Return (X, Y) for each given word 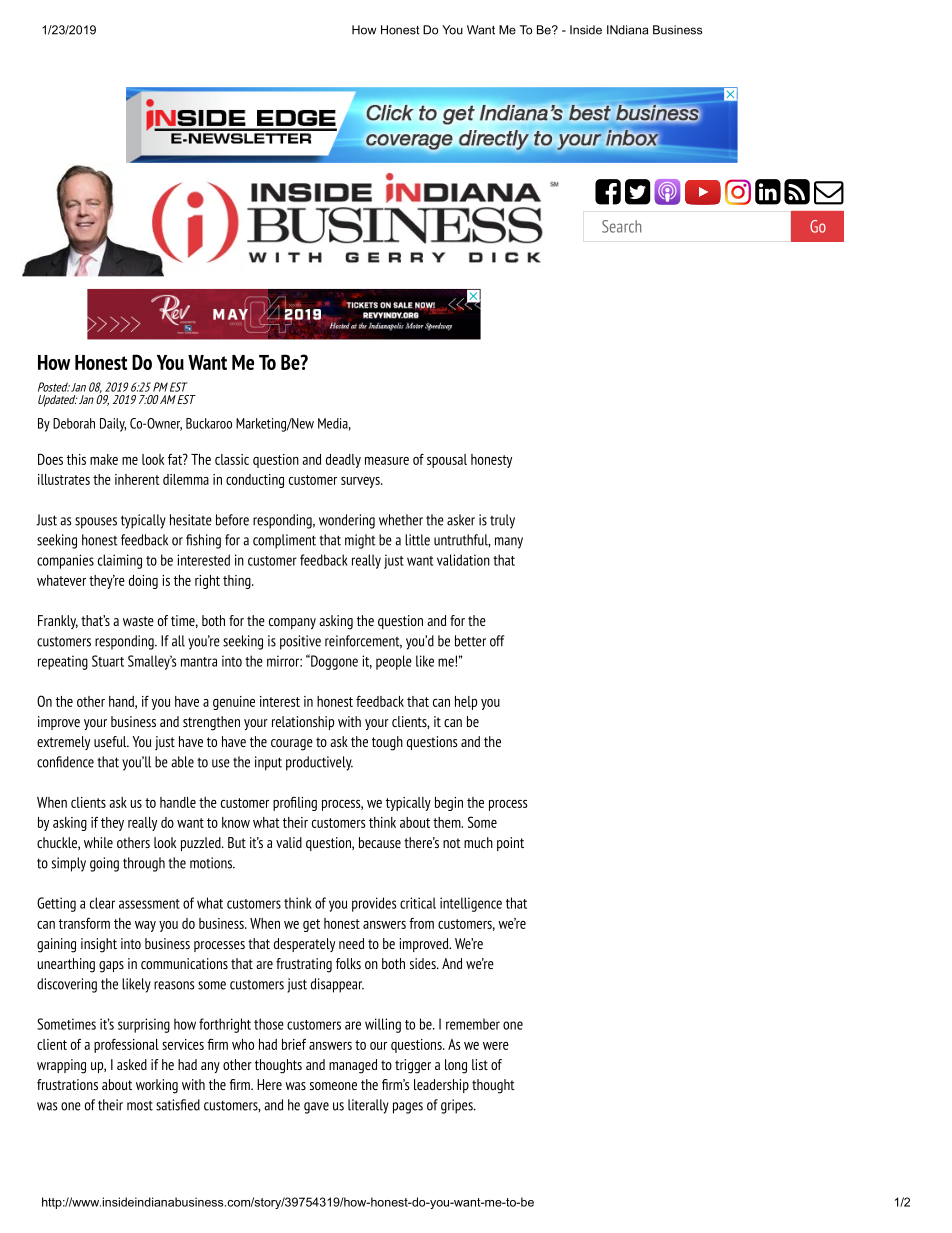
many (509, 543)
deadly (343, 461)
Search (621, 226)
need (351, 943)
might (360, 541)
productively (319, 763)
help (466, 703)
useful (111, 741)
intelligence (471, 904)
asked (132, 1064)
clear (102, 903)
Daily (113, 425)
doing (143, 582)
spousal (447, 461)
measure (387, 461)
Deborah (74, 423)
